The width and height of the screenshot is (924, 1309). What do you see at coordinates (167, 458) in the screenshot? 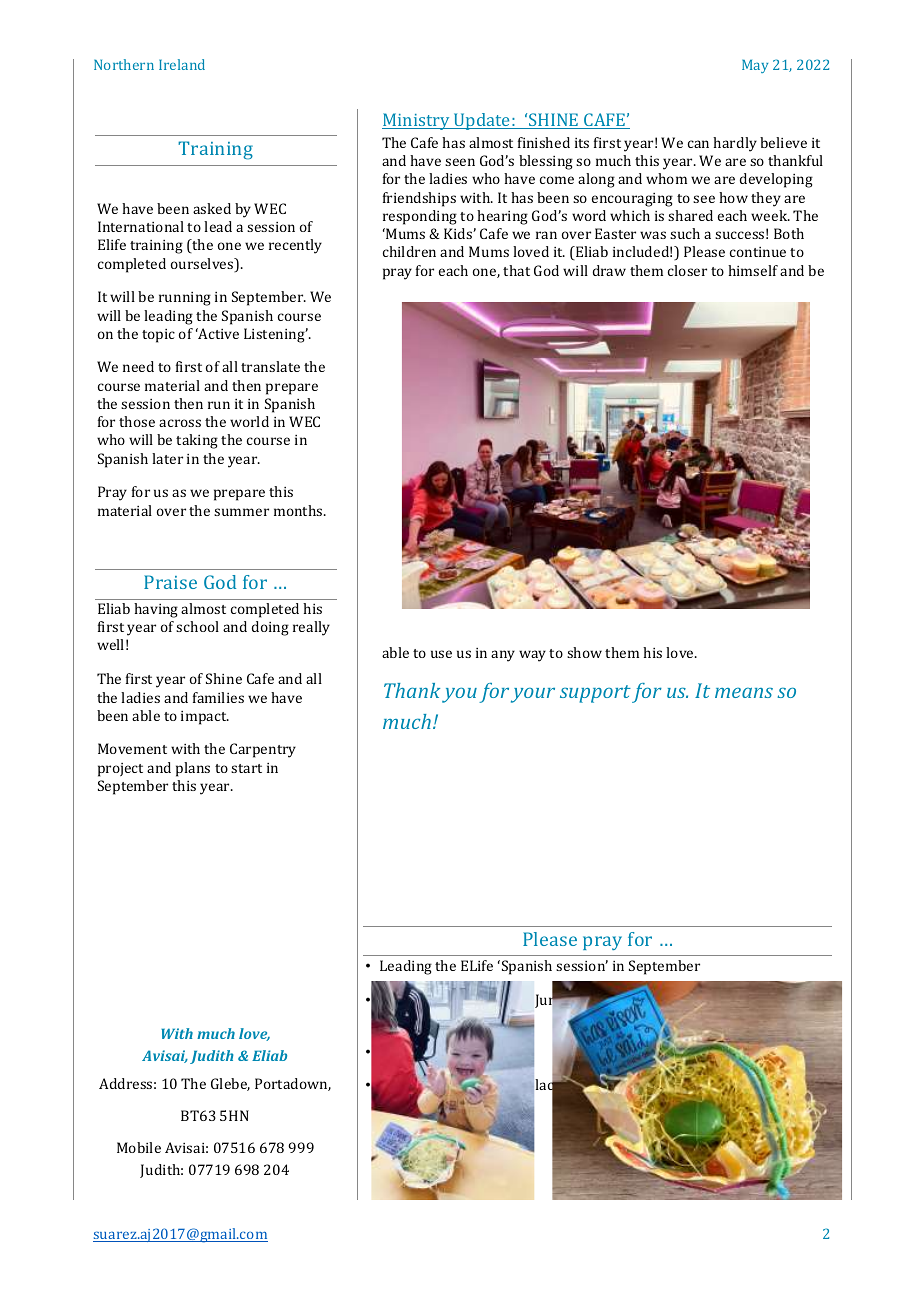
I see `later` at bounding box center [167, 458].
